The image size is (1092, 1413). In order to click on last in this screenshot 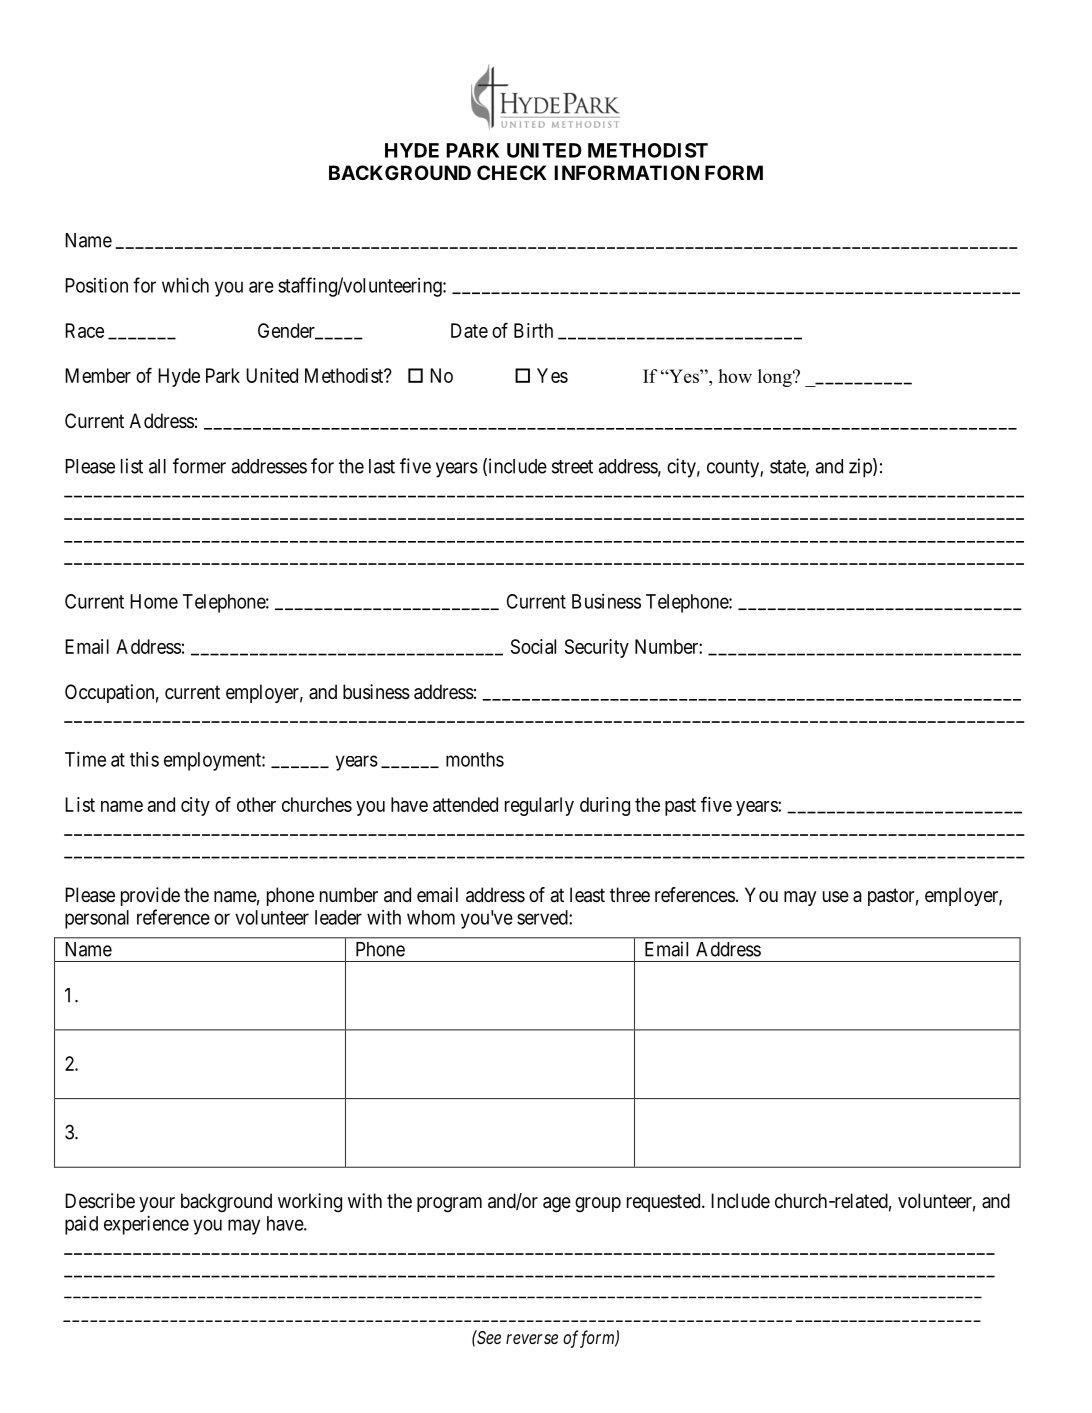, I will do `click(382, 466)`.
